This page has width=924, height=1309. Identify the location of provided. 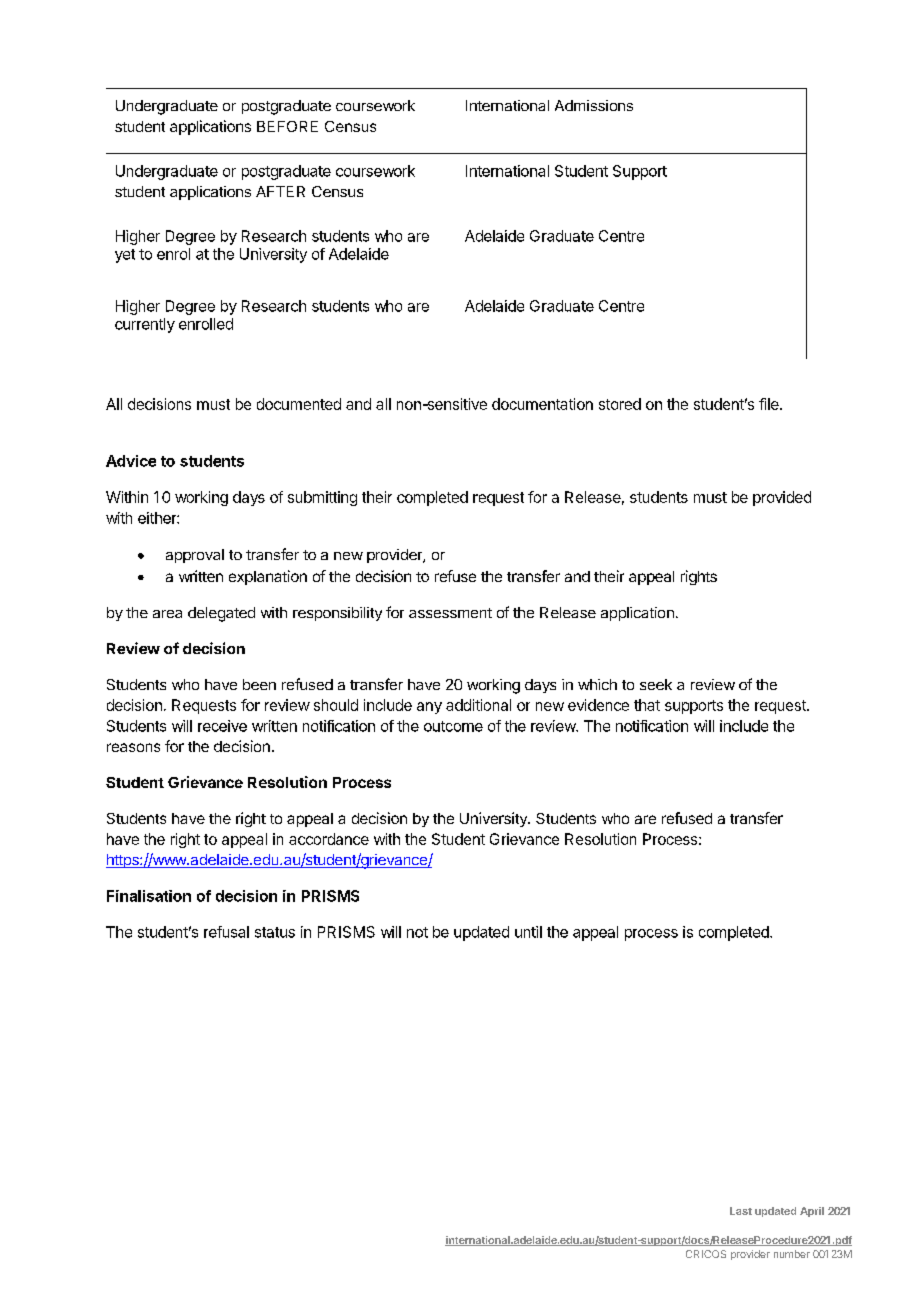
(782, 498).
